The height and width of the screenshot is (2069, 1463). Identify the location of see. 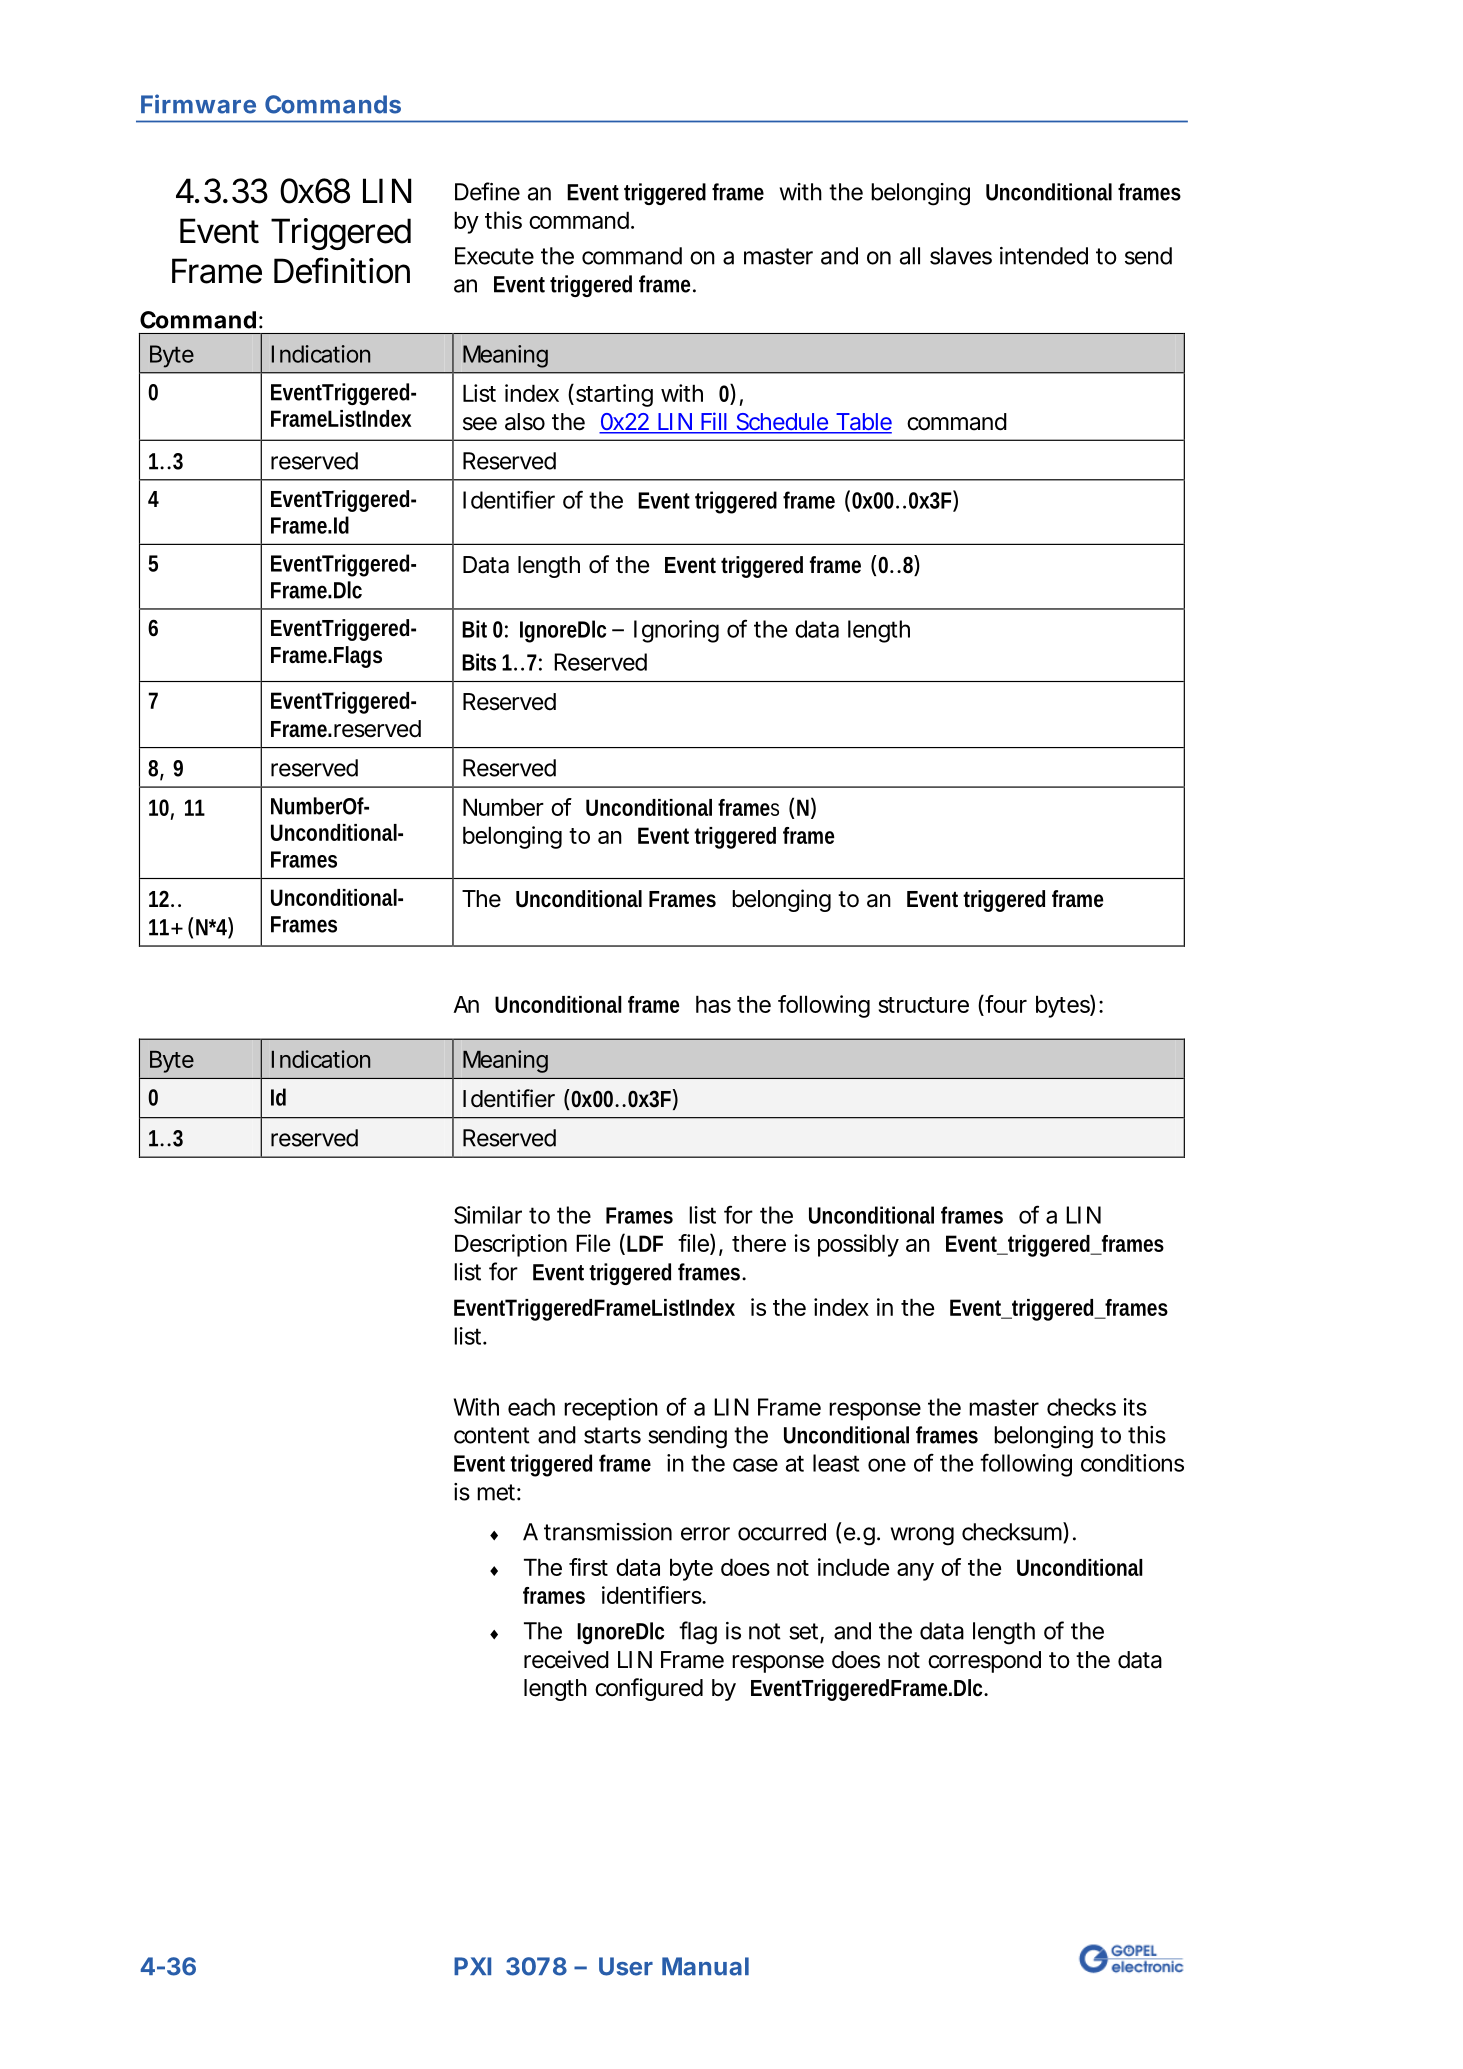
(480, 424).
